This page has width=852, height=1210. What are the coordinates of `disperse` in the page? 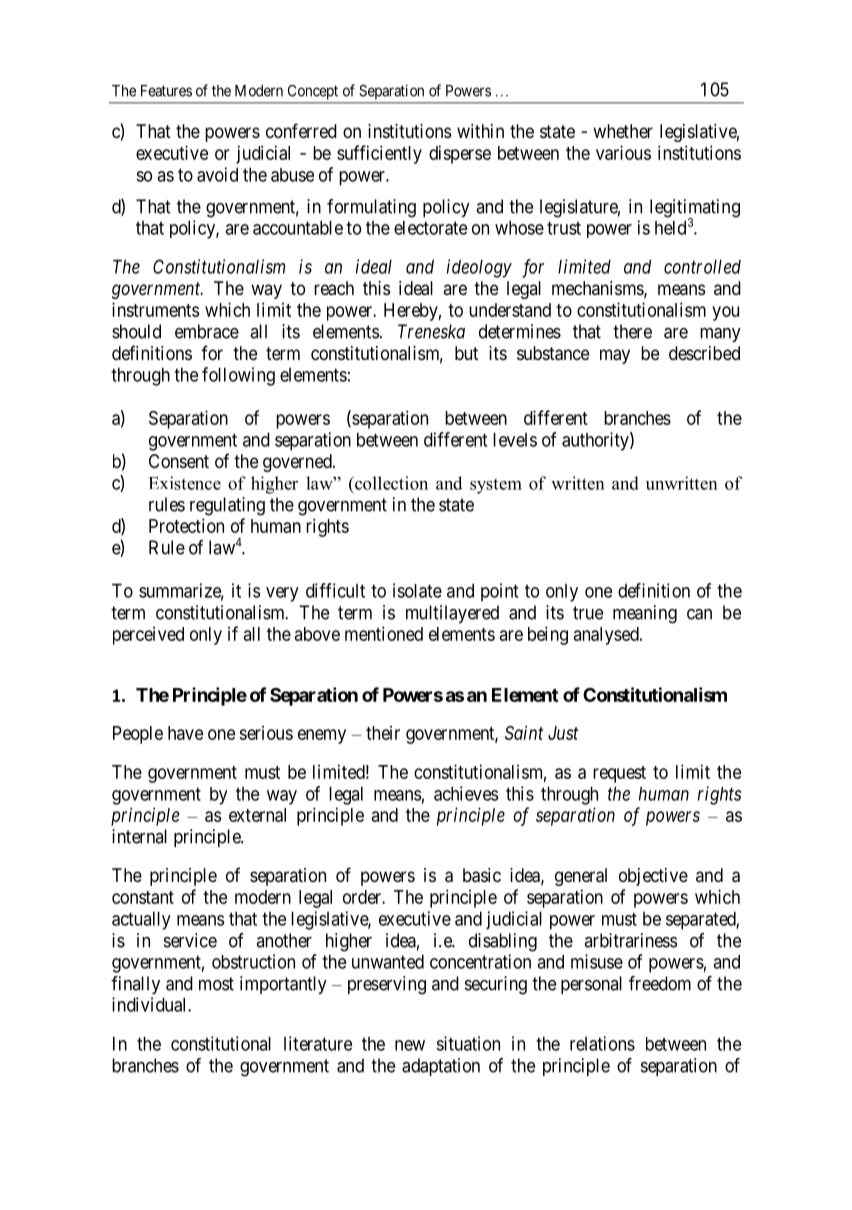 It's located at (460, 154).
